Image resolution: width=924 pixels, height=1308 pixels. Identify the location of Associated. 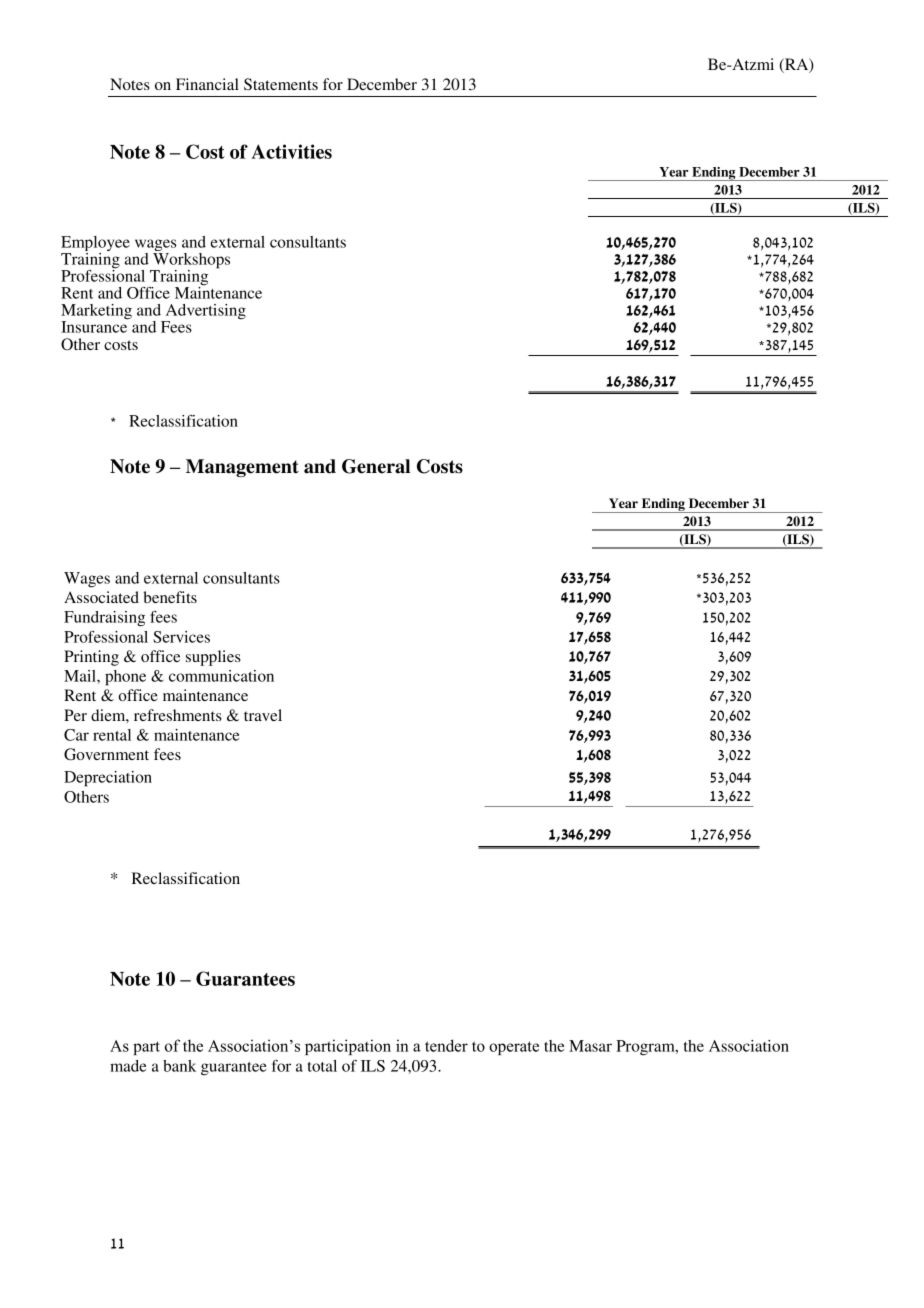
(101, 597).
